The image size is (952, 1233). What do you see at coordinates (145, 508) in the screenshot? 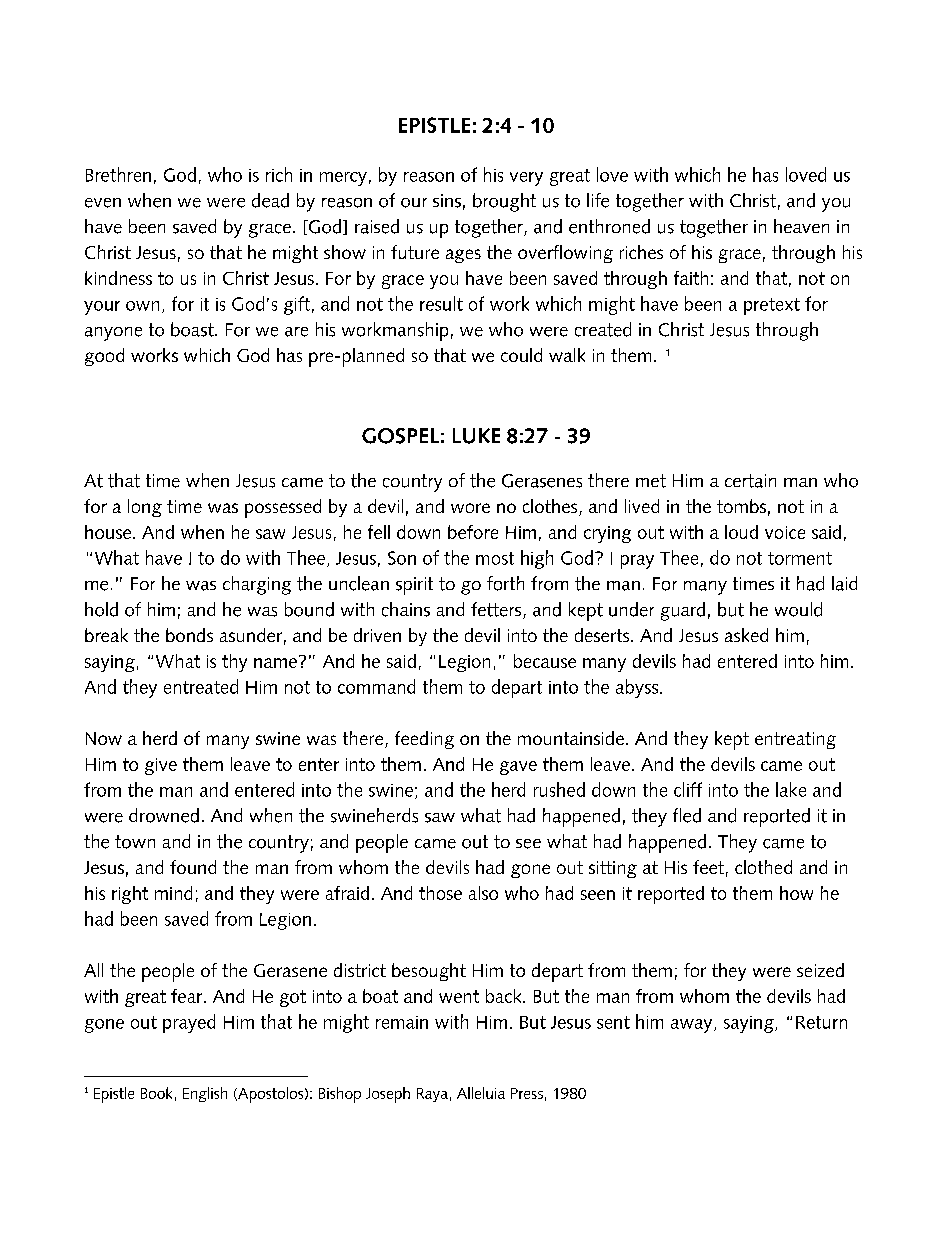
I see `long` at bounding box center [145, 508].
